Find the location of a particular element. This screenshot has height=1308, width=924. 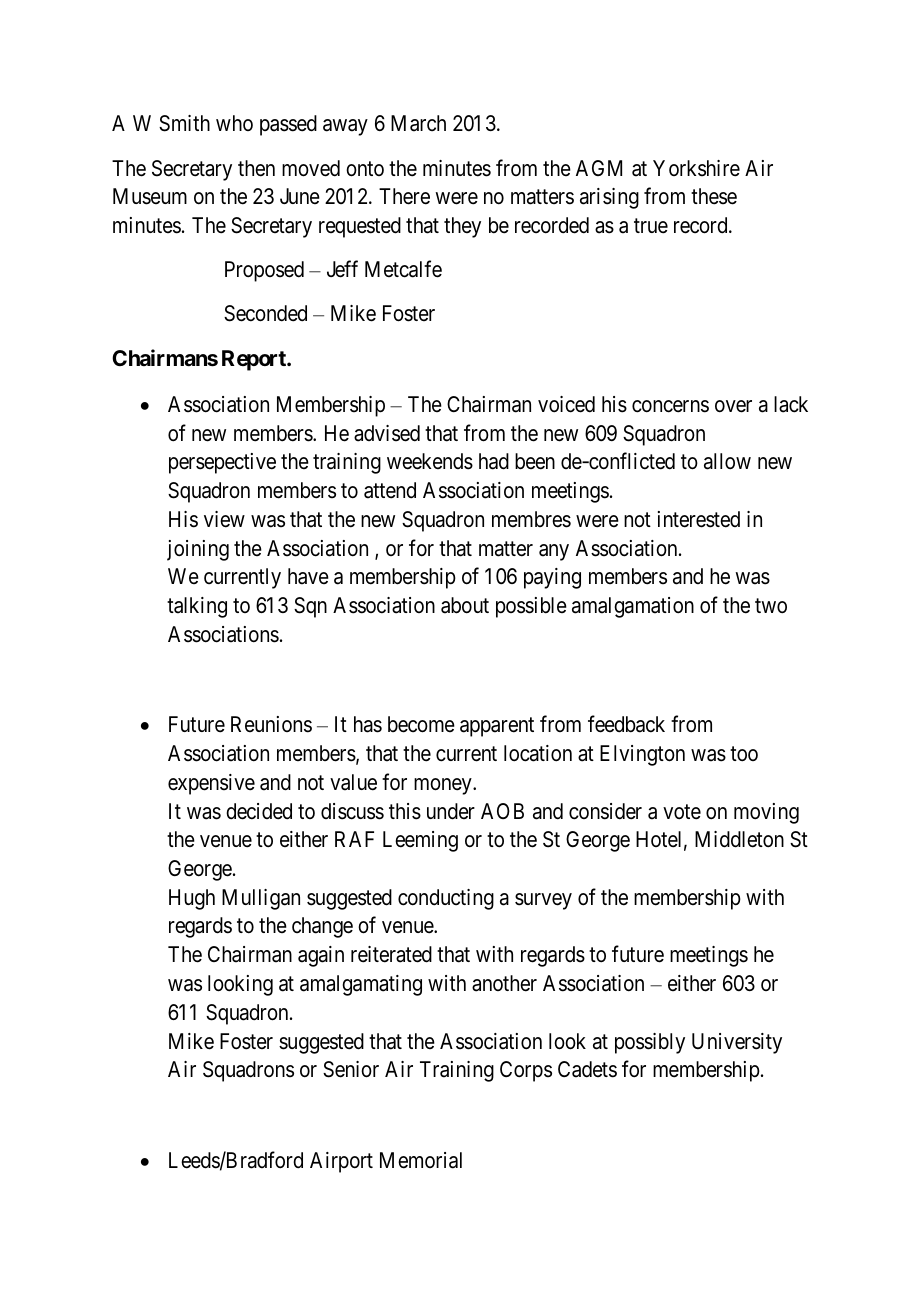

then is located at coordinates (256, 168).
